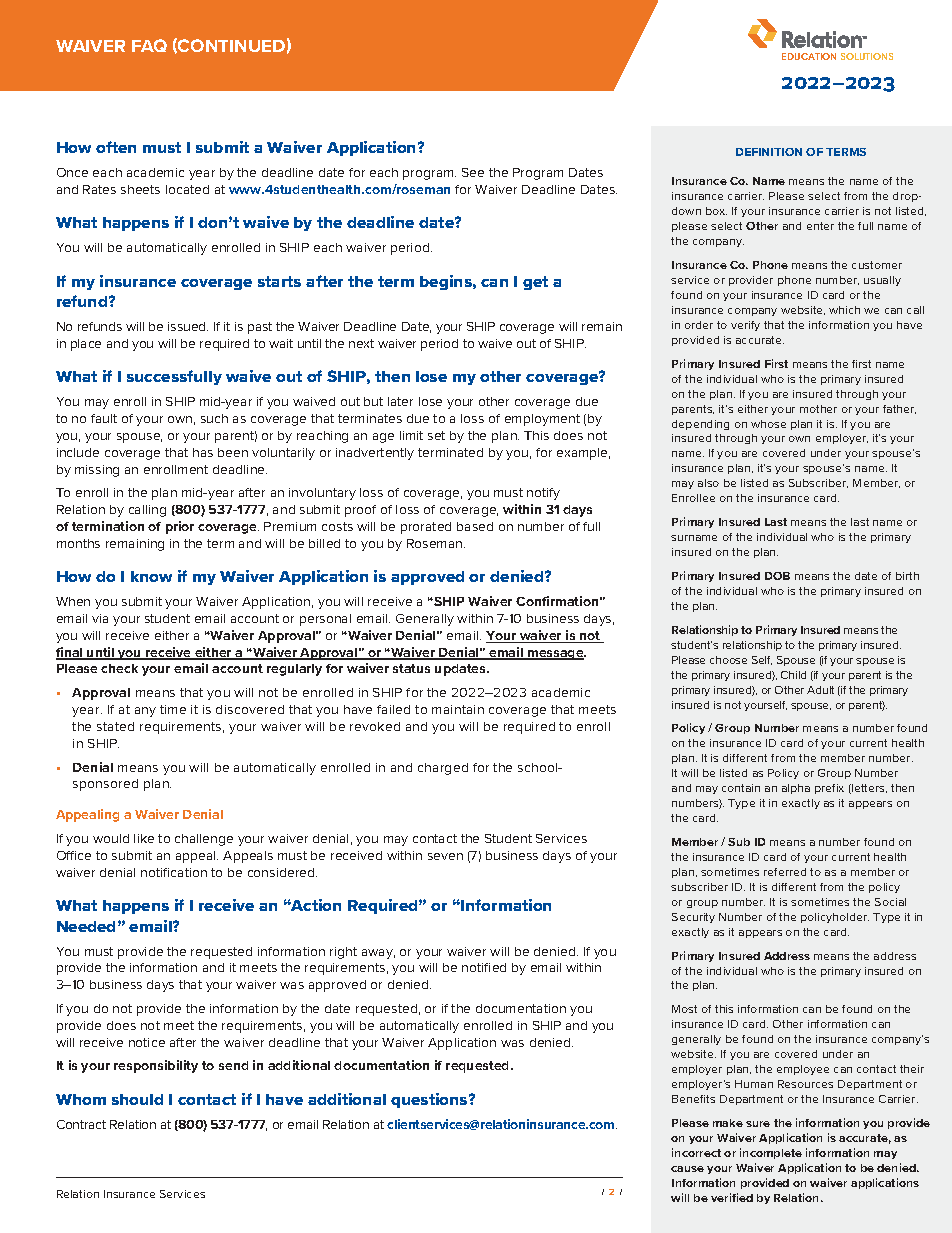 The width and height of the screenshot is (952, 1233). What do you see at coordinates (436, 435) in the screenshot?
I see `set` at bounding box center [436, 435].
